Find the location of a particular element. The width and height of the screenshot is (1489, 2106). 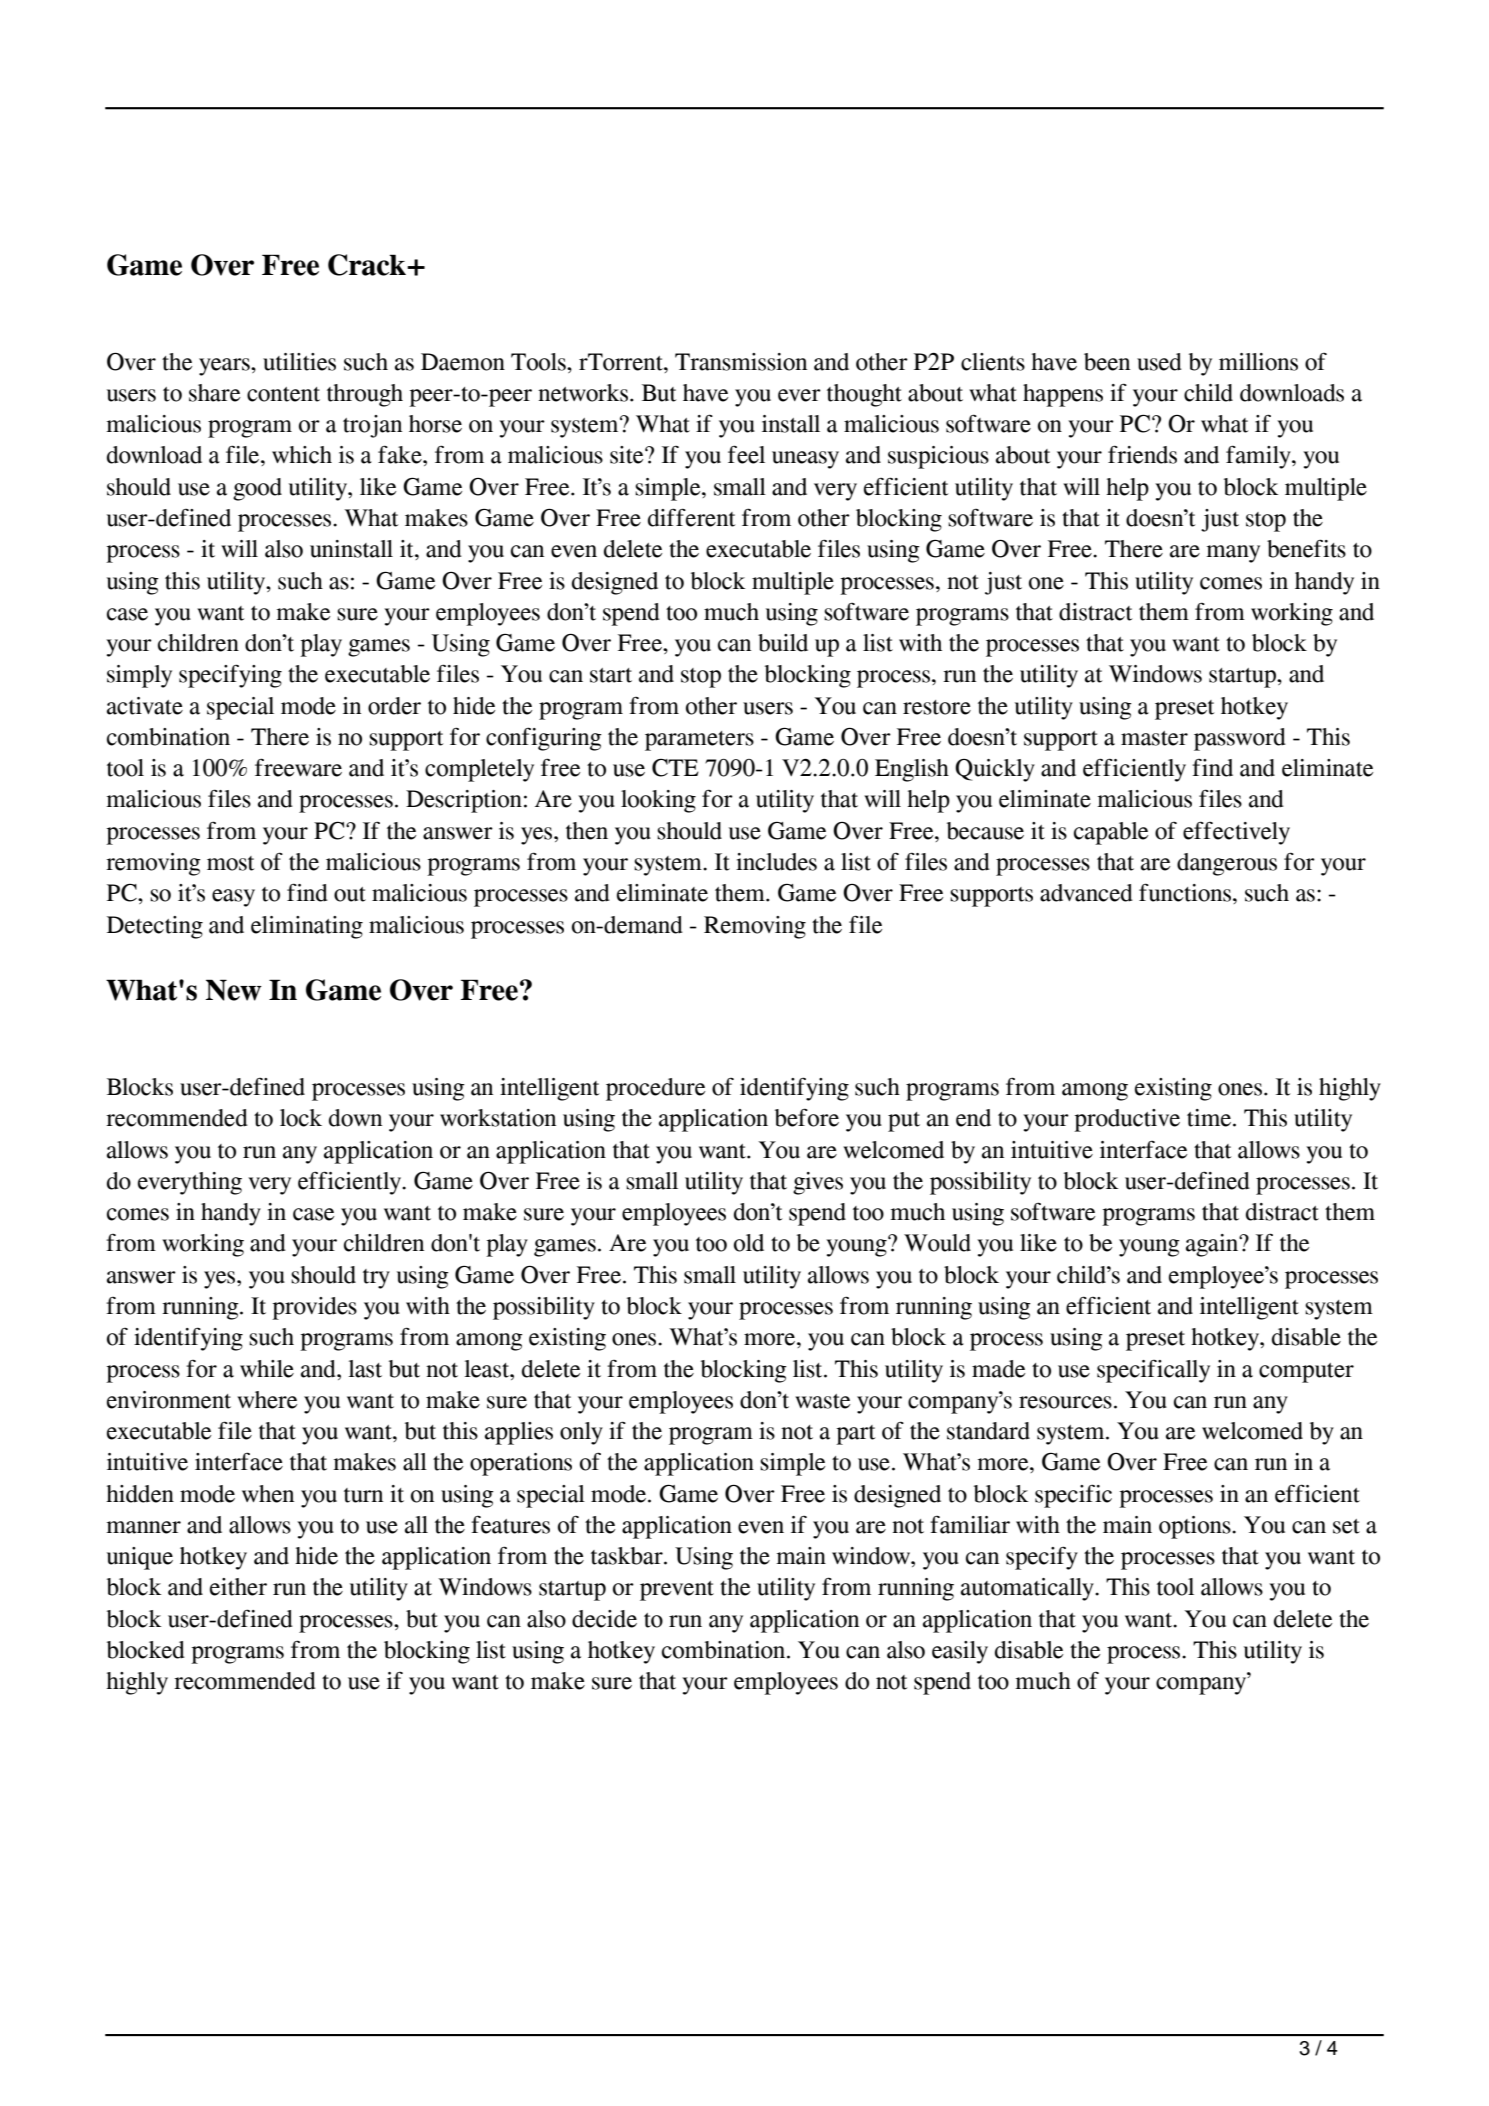

either is located at coordinates (238, 1587).
